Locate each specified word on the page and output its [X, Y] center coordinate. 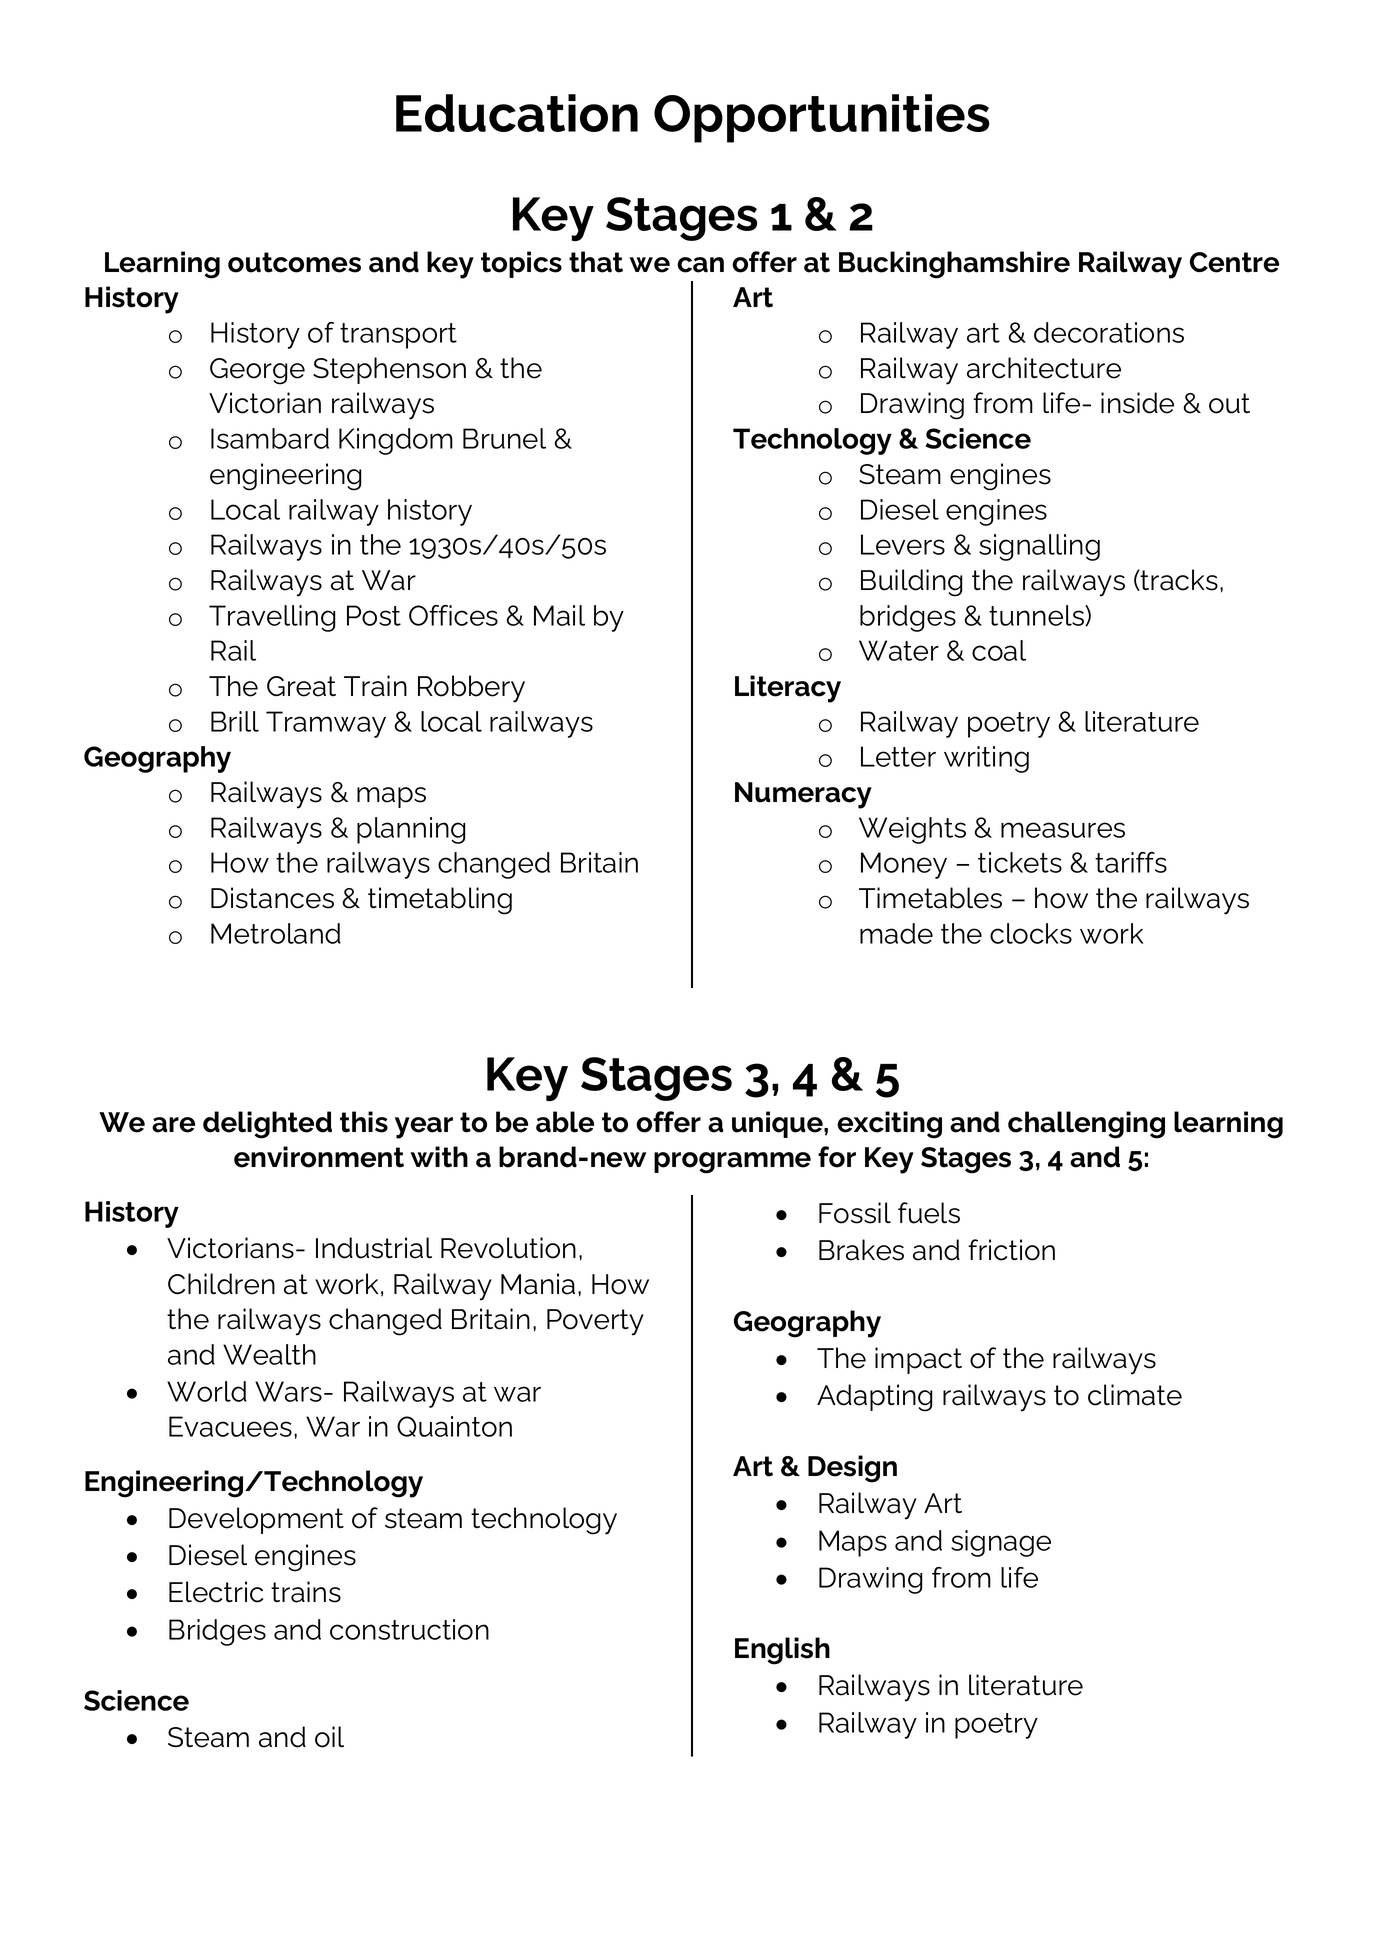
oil [329, 1737]
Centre [1234, 262]
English [782, 1651]
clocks [1031, 933]
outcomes [294, 262]
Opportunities [822, 118]
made [896, 933]
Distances [272, 898]
